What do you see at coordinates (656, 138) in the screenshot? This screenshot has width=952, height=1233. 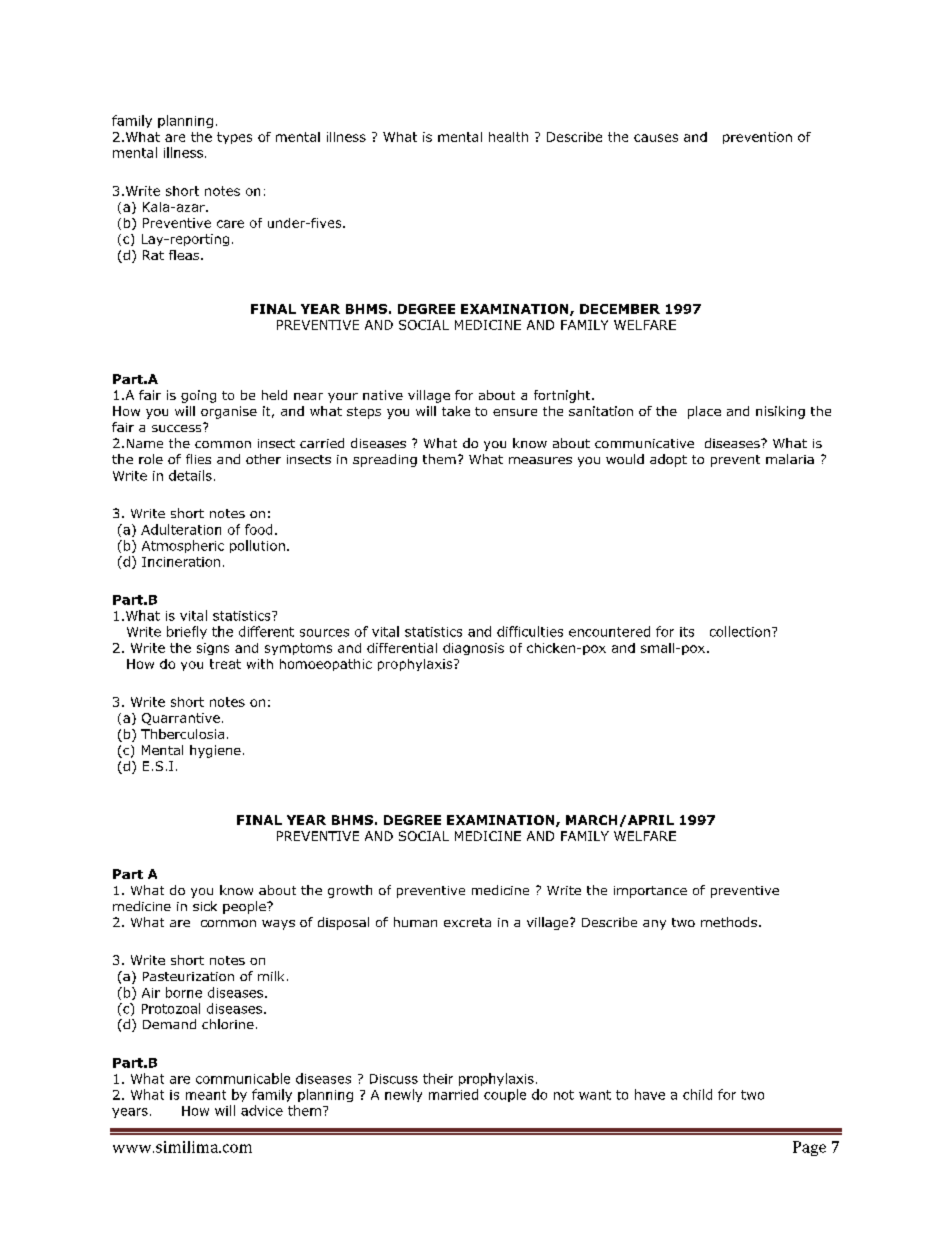 I see `causes` at bounding box center [656, 138].
